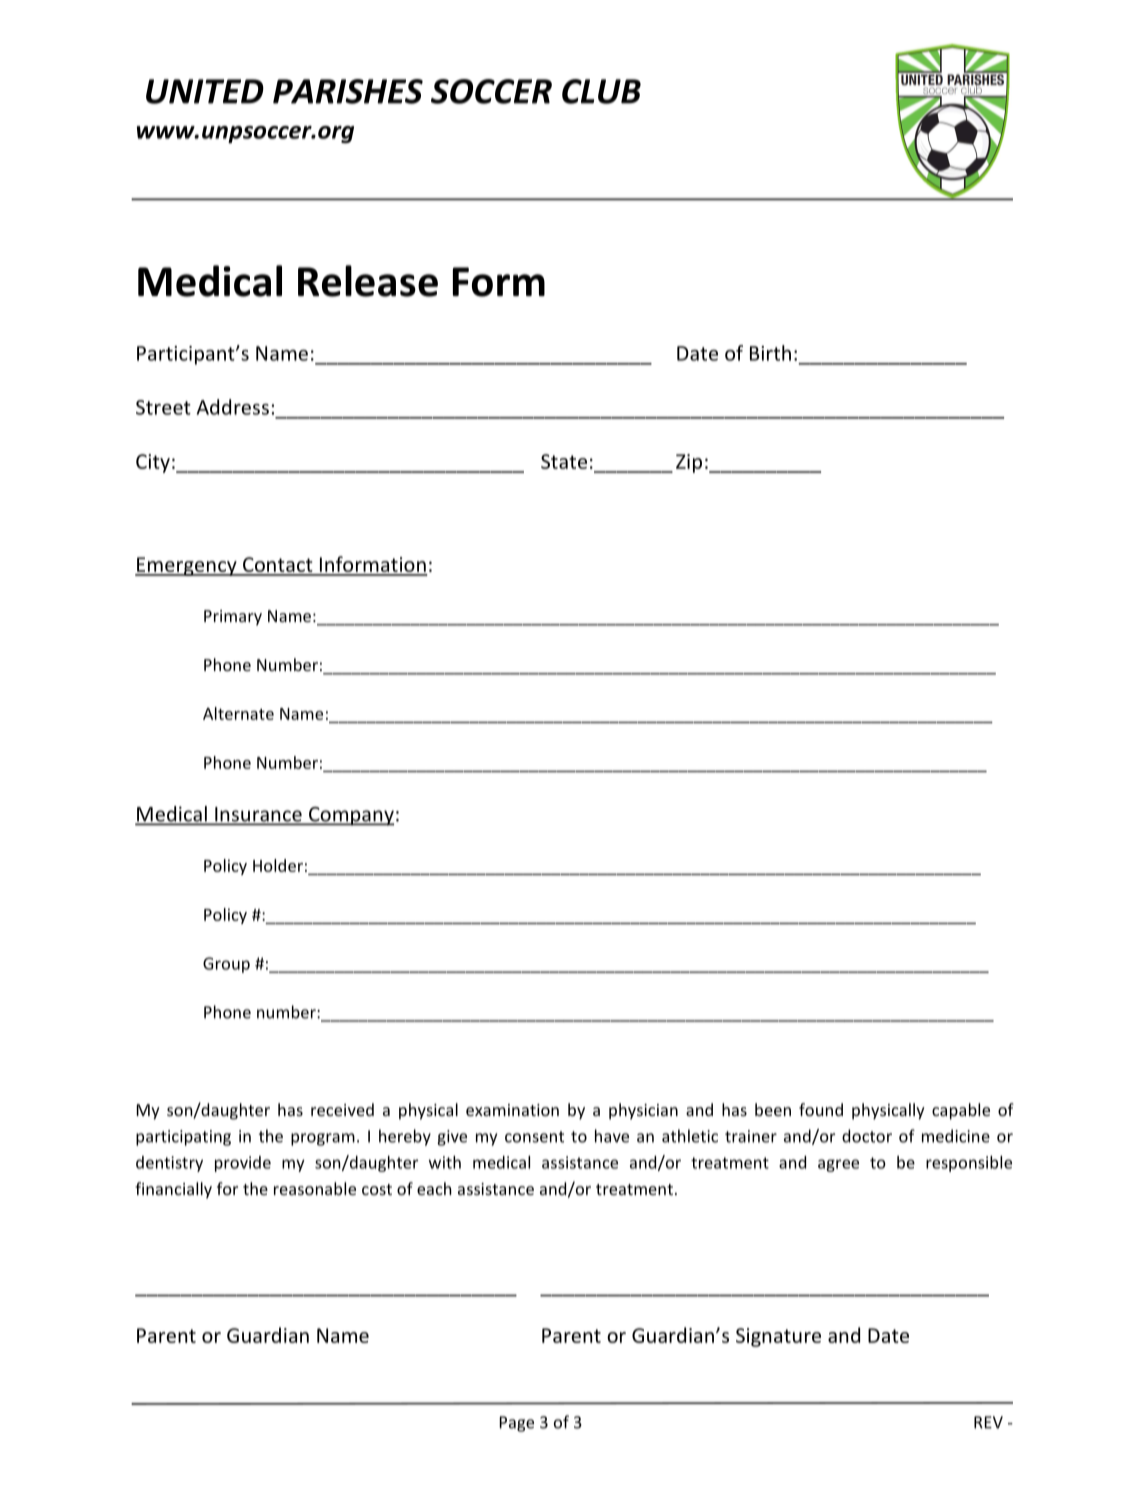 The height and width of the document is (1486, 1148). I want to click on Company, so click(350, 816).
